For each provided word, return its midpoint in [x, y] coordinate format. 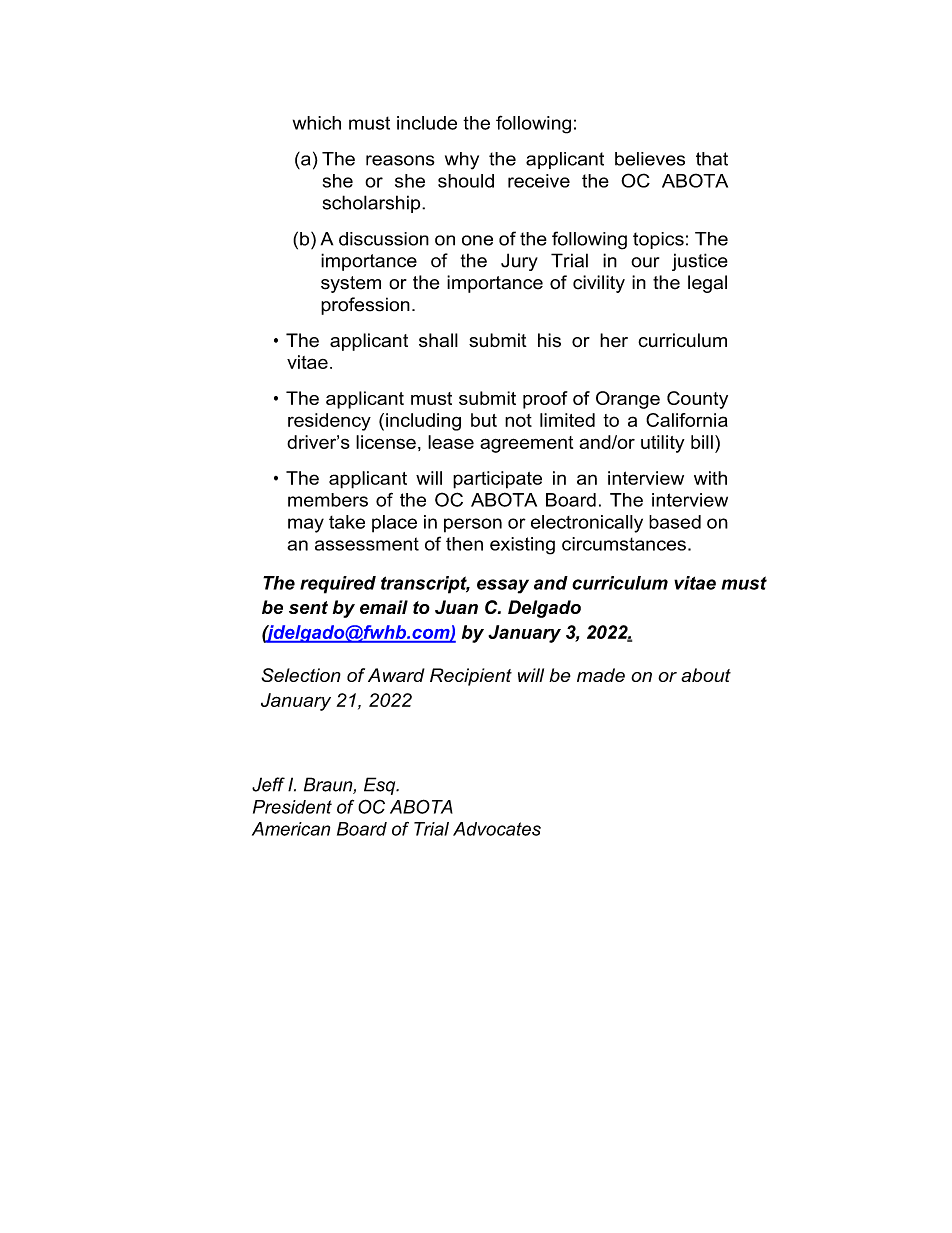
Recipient [471, 677]
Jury [519, 262]
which [317, 123]
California [687, 420]
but [484, 420]
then [464, 544]
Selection [301, 675]
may [306, 525]
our [645, 262]
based [675, 522]
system [351, 284]
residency [329, 422]
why [462, 161]
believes [650, 159]
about [706, 675]
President [292, 807]
